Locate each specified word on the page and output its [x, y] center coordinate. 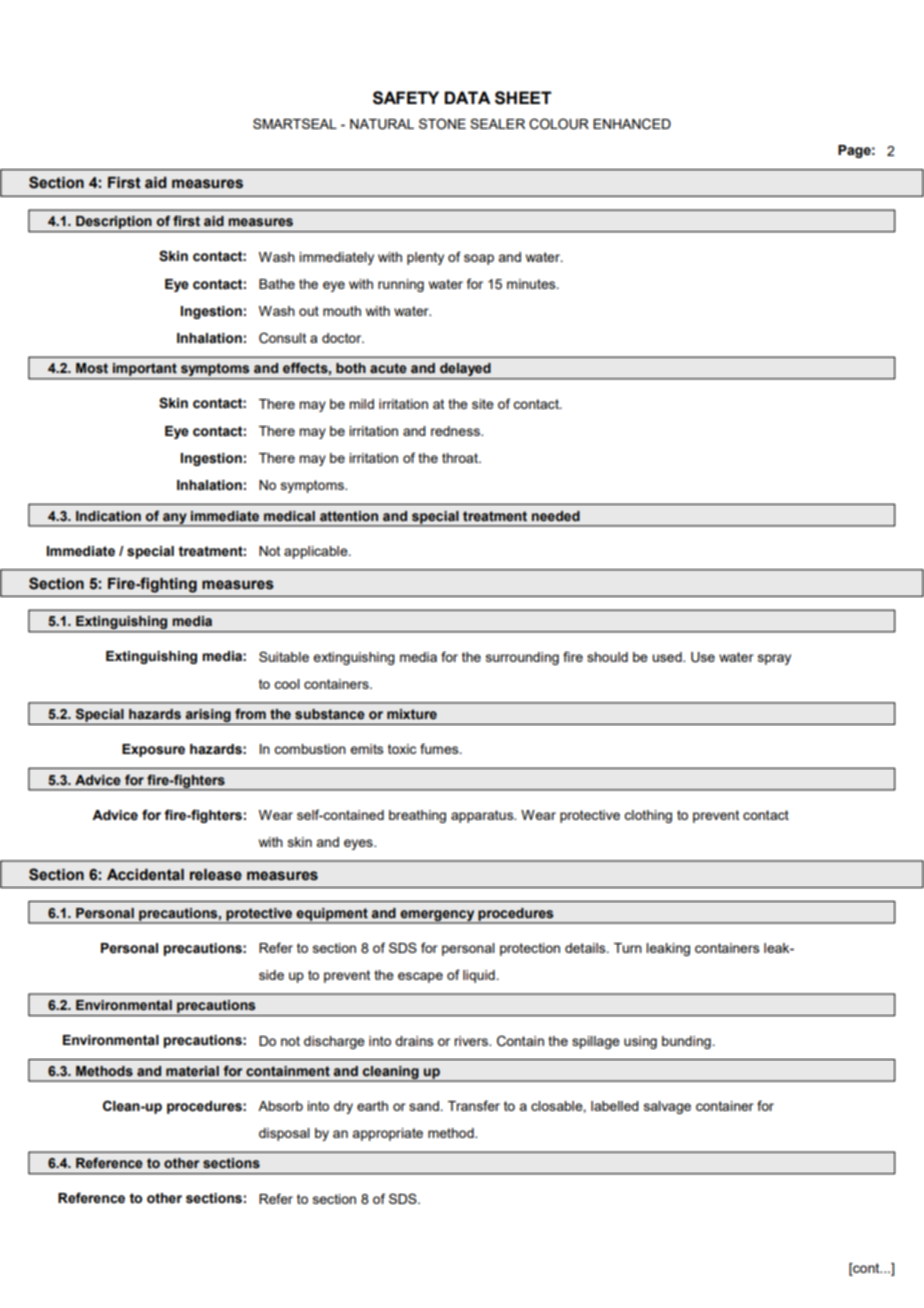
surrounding [522, 658]
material [192, 1071]
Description [114, 224]
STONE [442, 124]
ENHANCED [632, 124]
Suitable [284, 656]
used [668, 657]
